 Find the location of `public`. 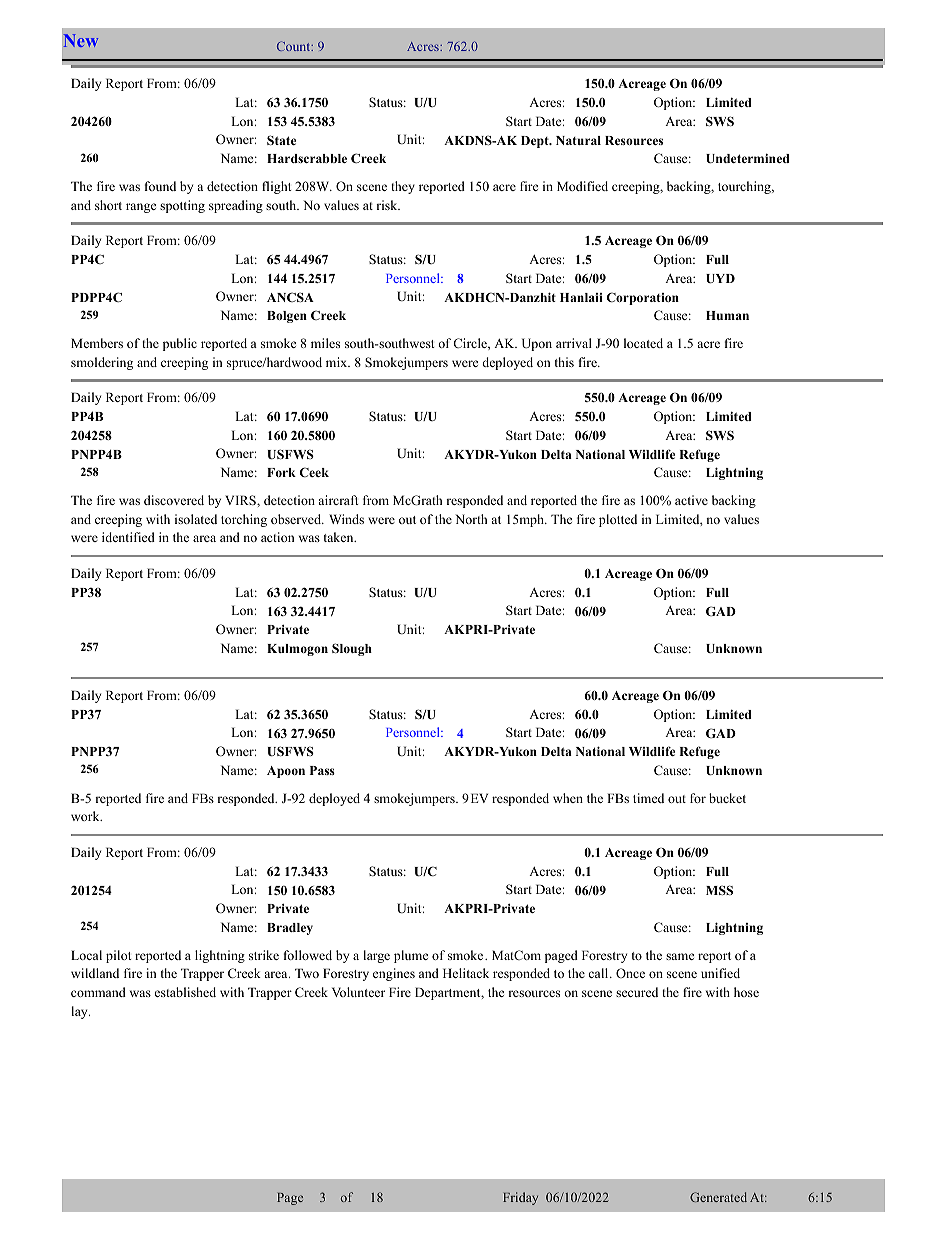

public is located at coordinates (180, 344).
